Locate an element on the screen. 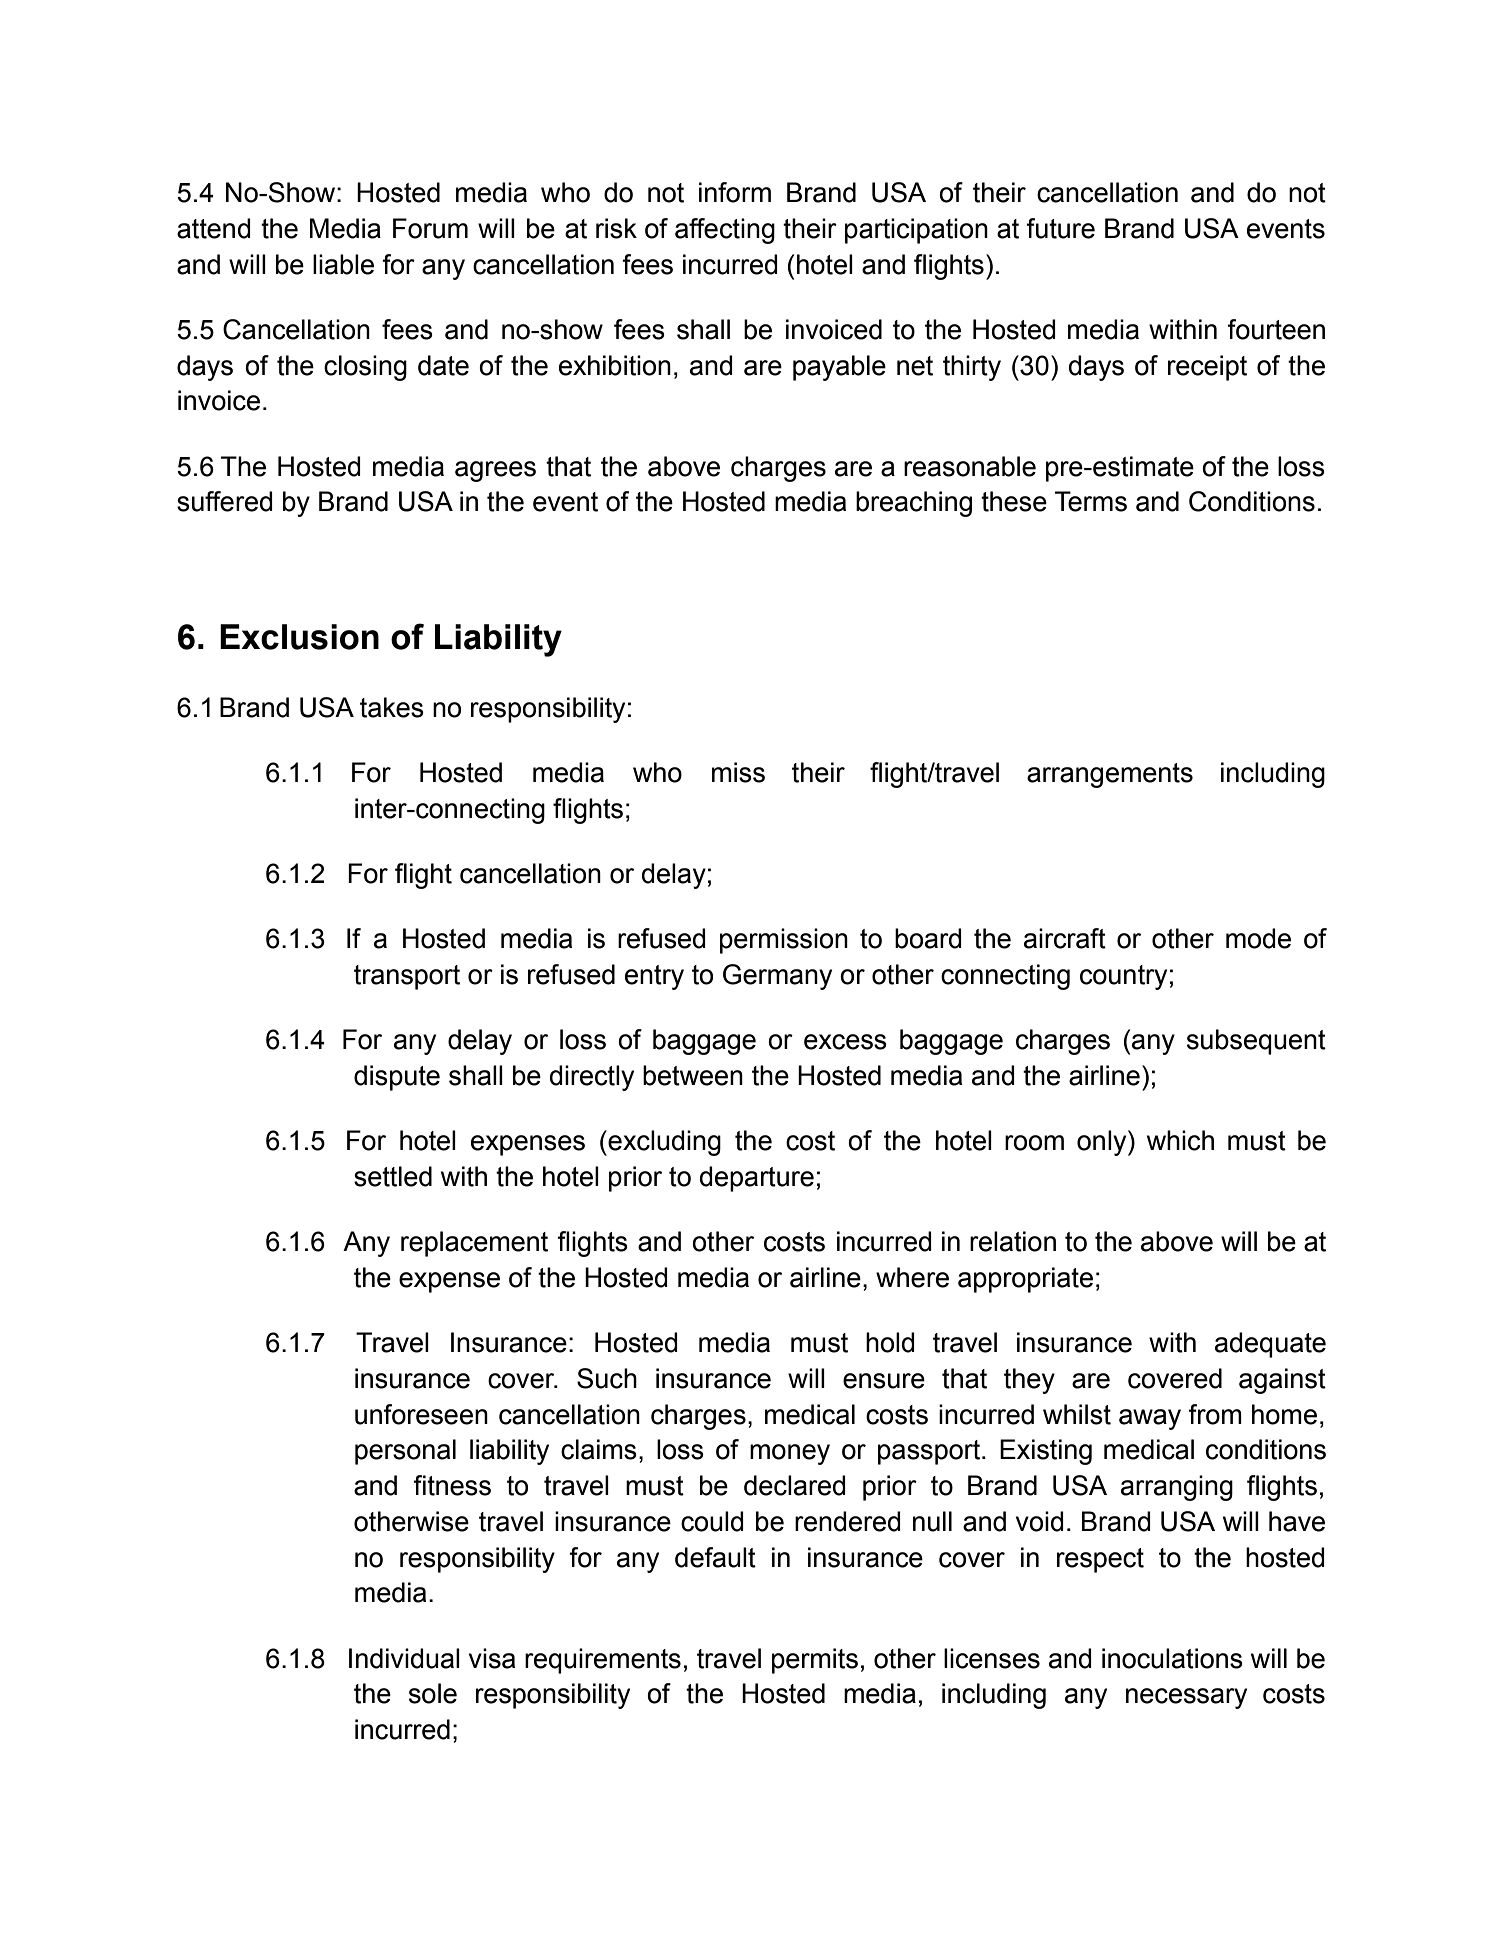 The width and height of the screenshot is (1504, 1946). affecting is located at coordinates (725, 231).
